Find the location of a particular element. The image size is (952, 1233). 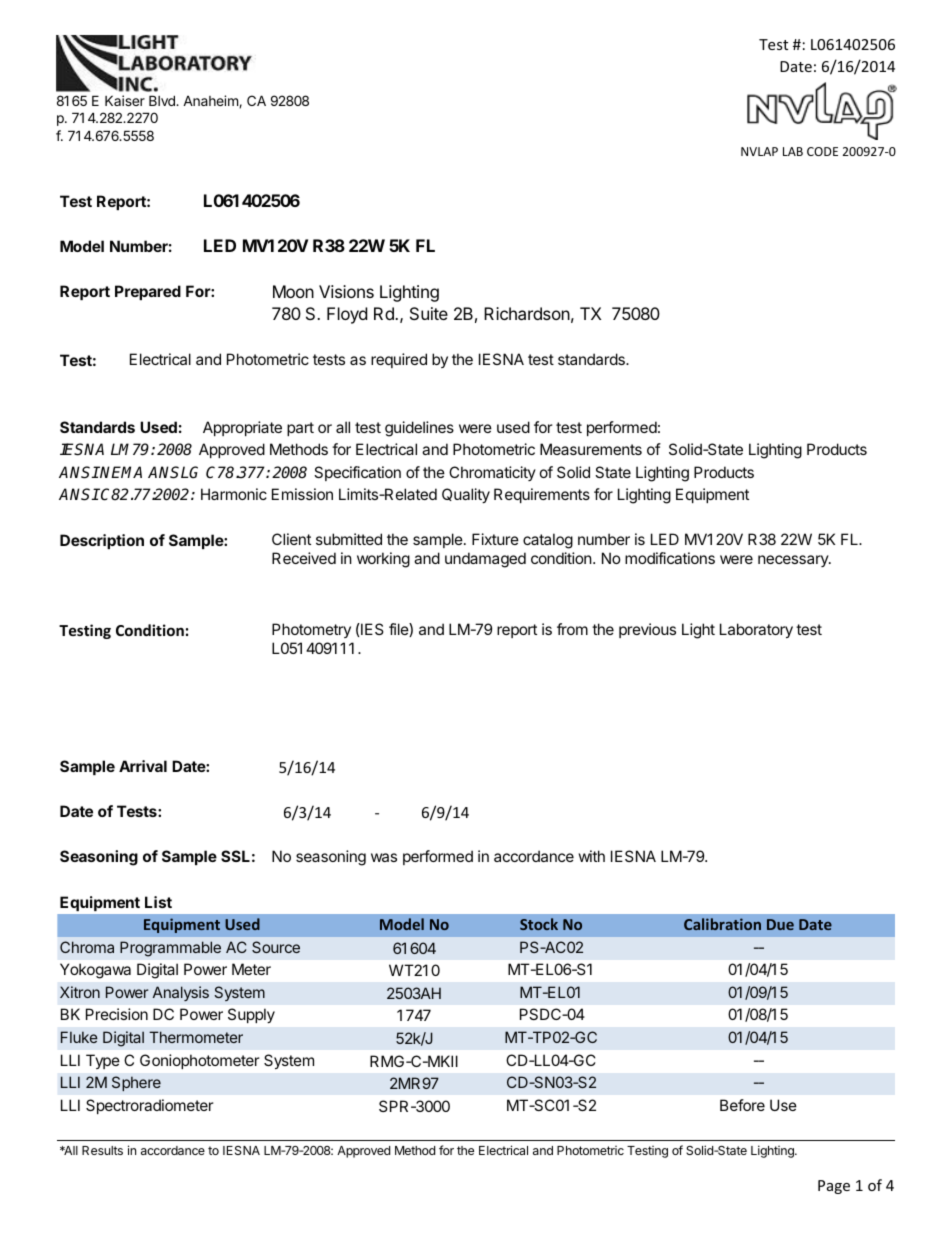

Visions is located at coordinates (346, 291).
